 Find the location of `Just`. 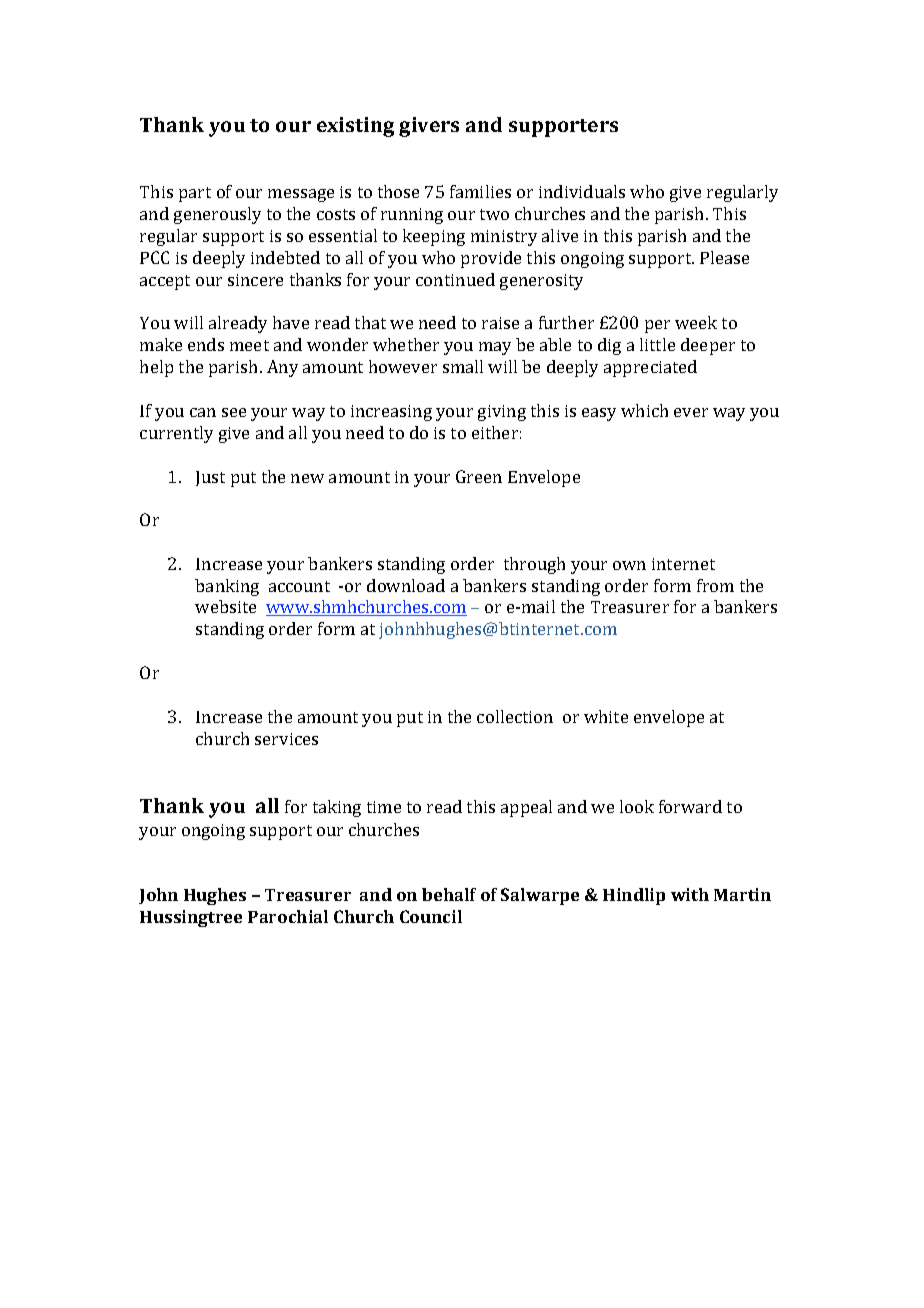

Just is located at coordinates (210, 478).
